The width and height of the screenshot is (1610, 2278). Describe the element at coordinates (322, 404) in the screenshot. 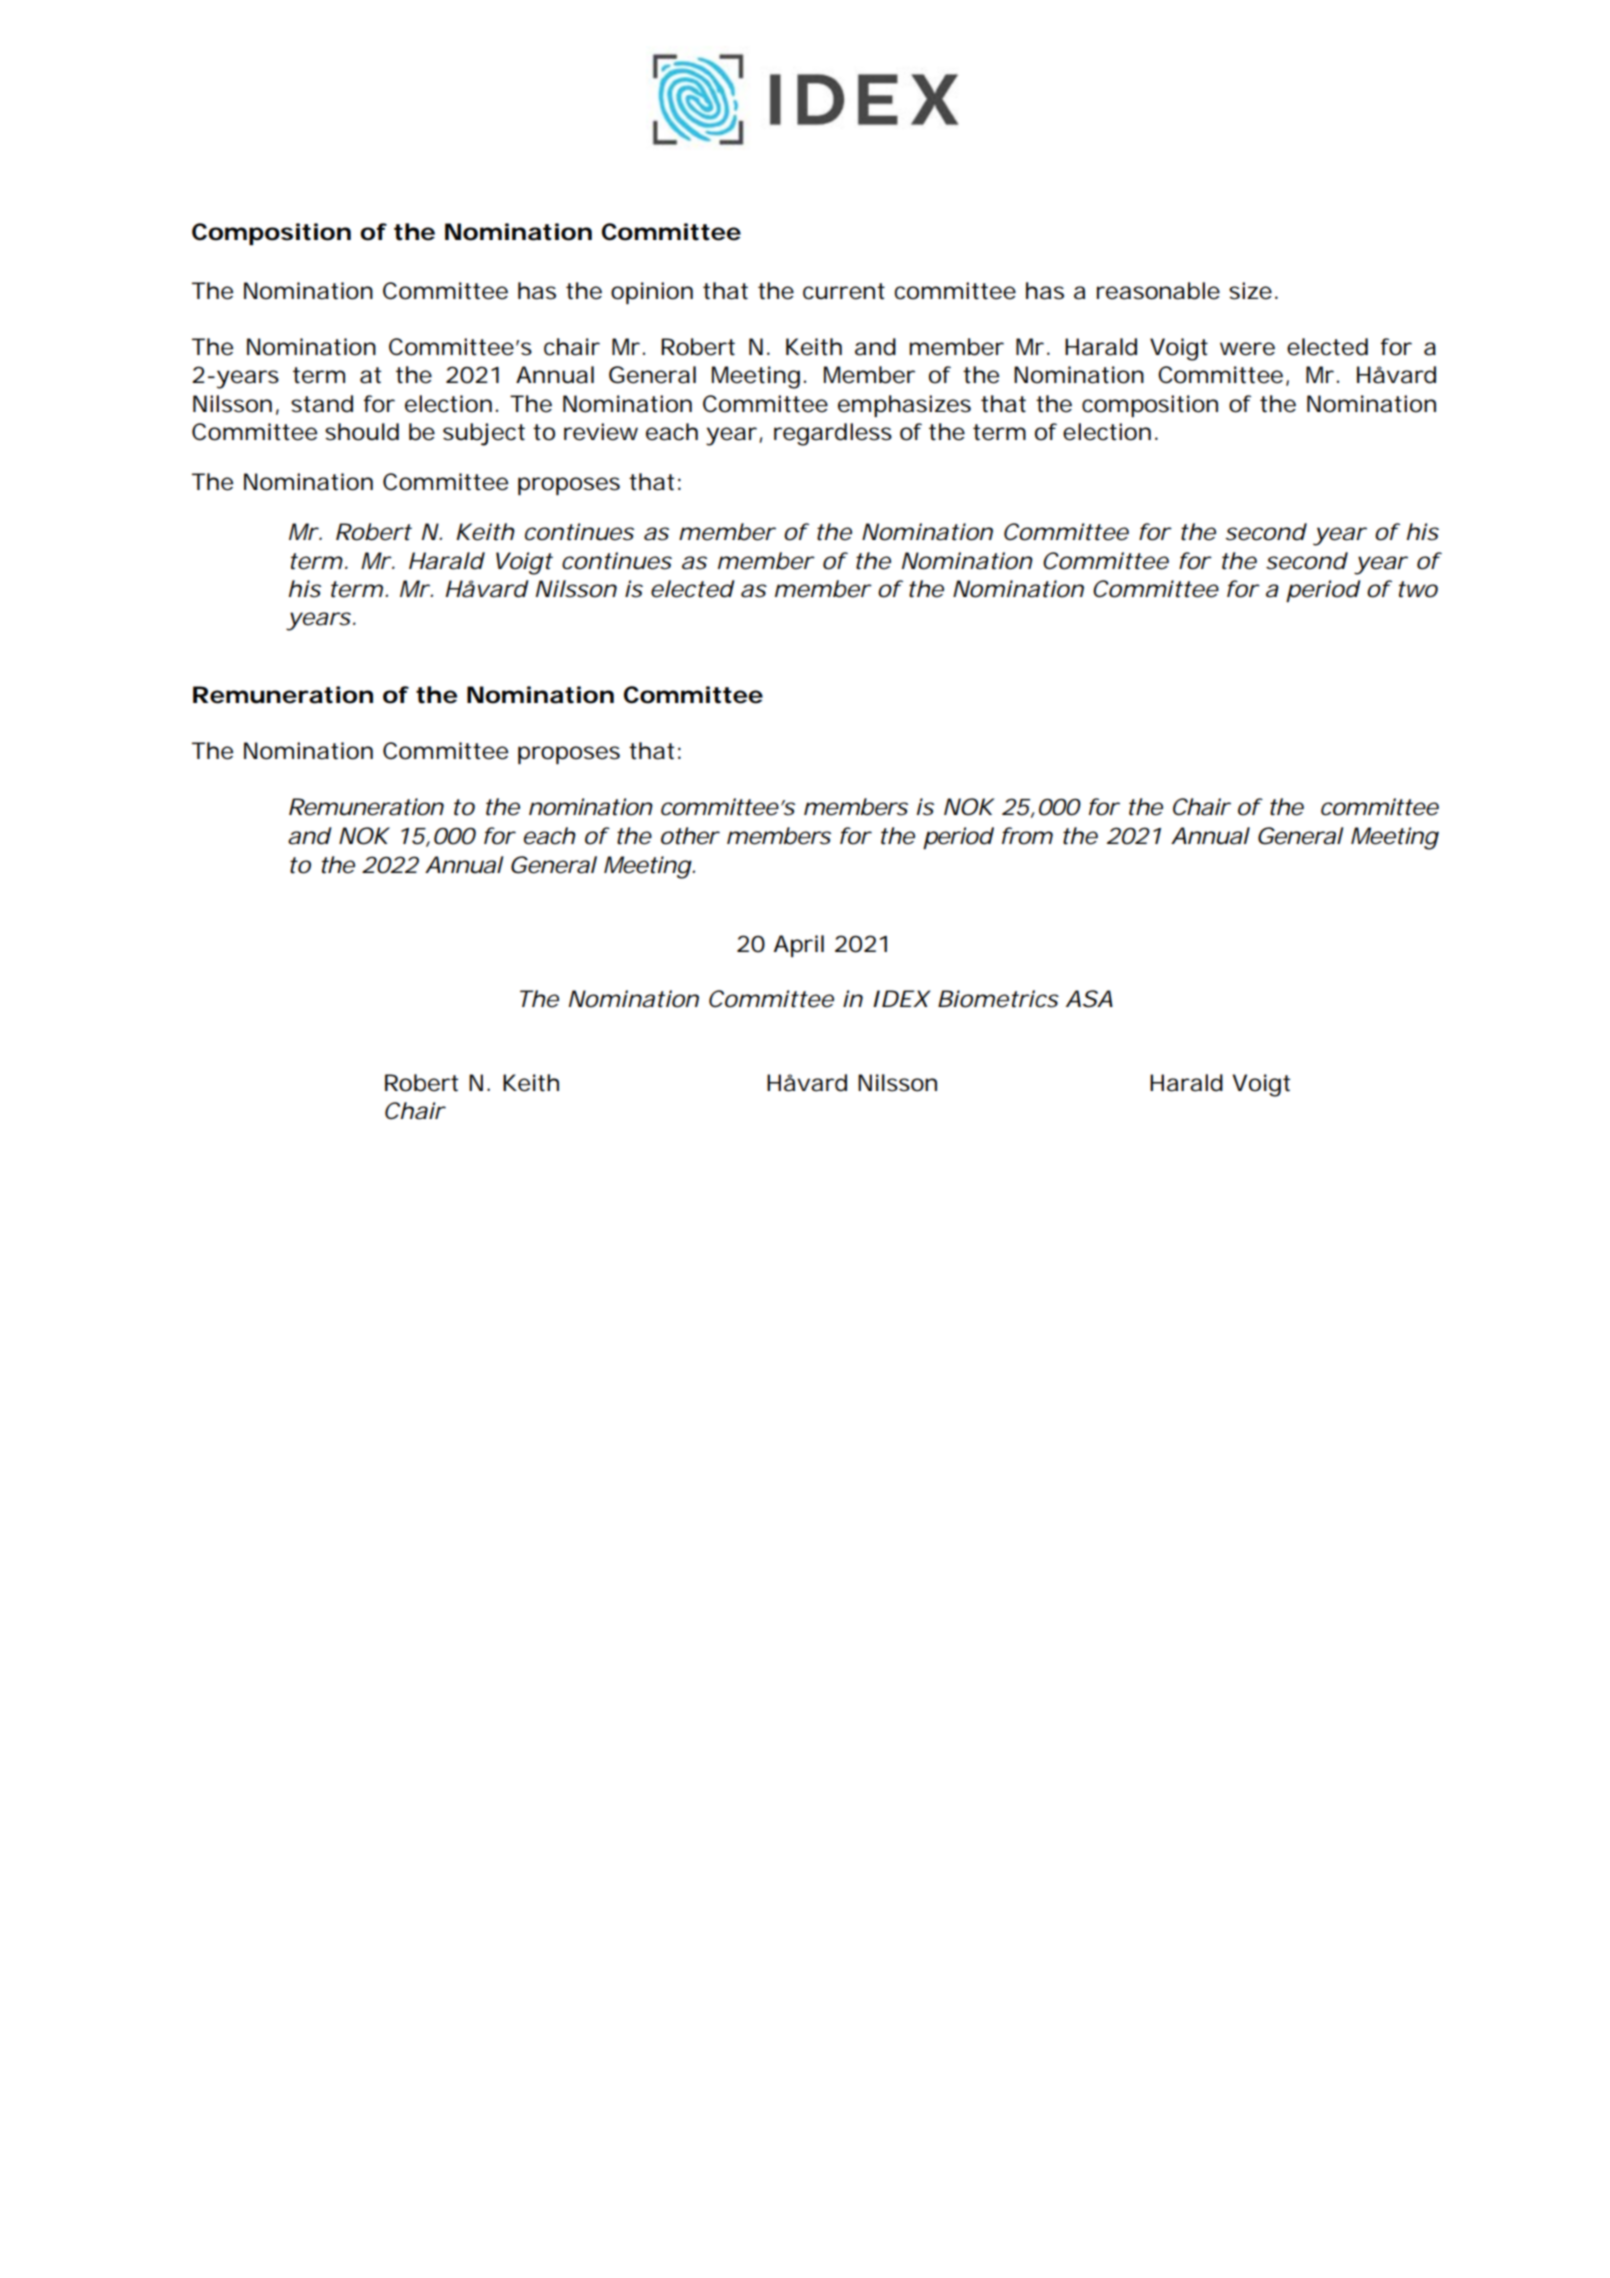

I see `stand` at that location.
